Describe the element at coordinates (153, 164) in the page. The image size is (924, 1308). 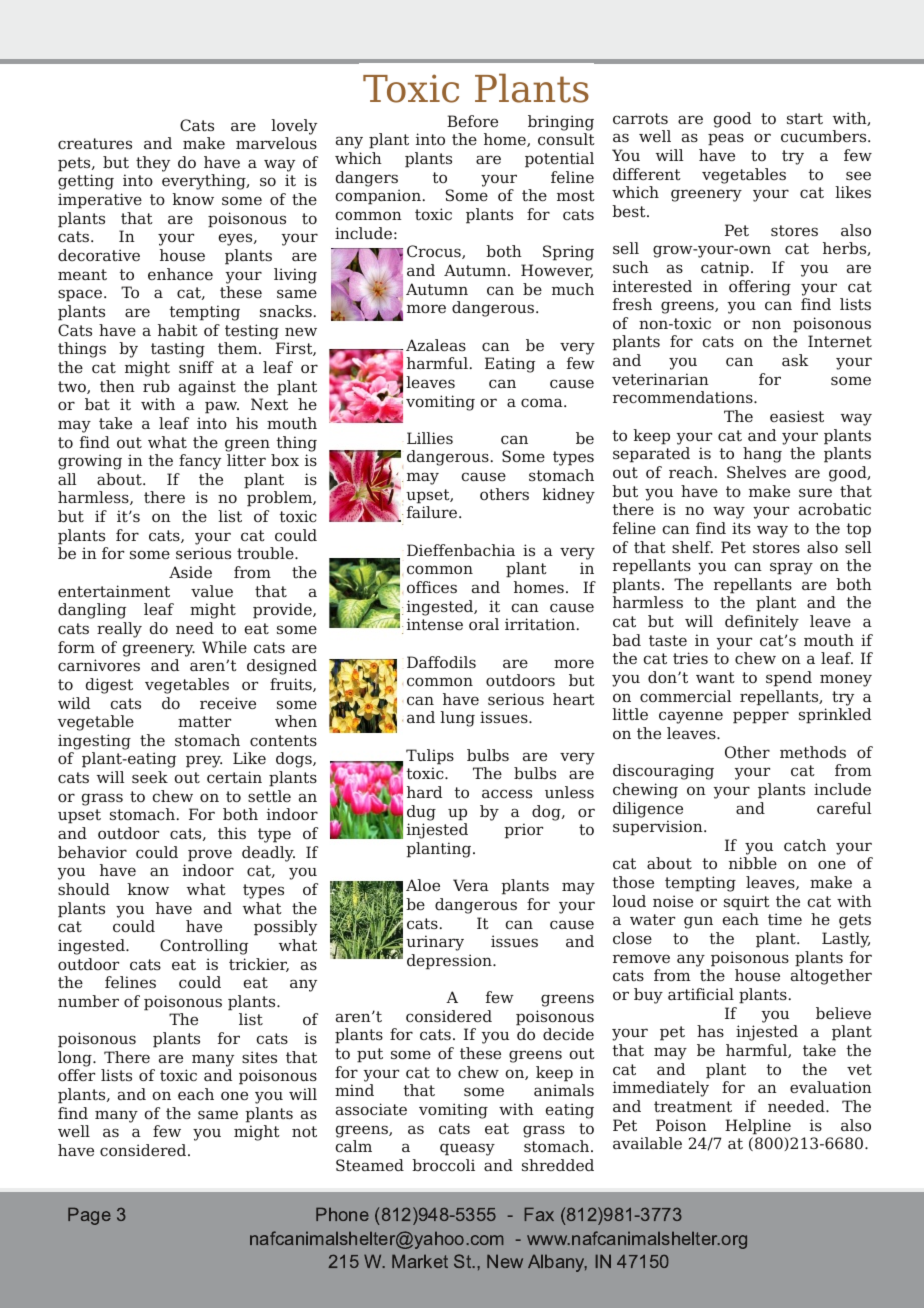
I see `they` at that location.
